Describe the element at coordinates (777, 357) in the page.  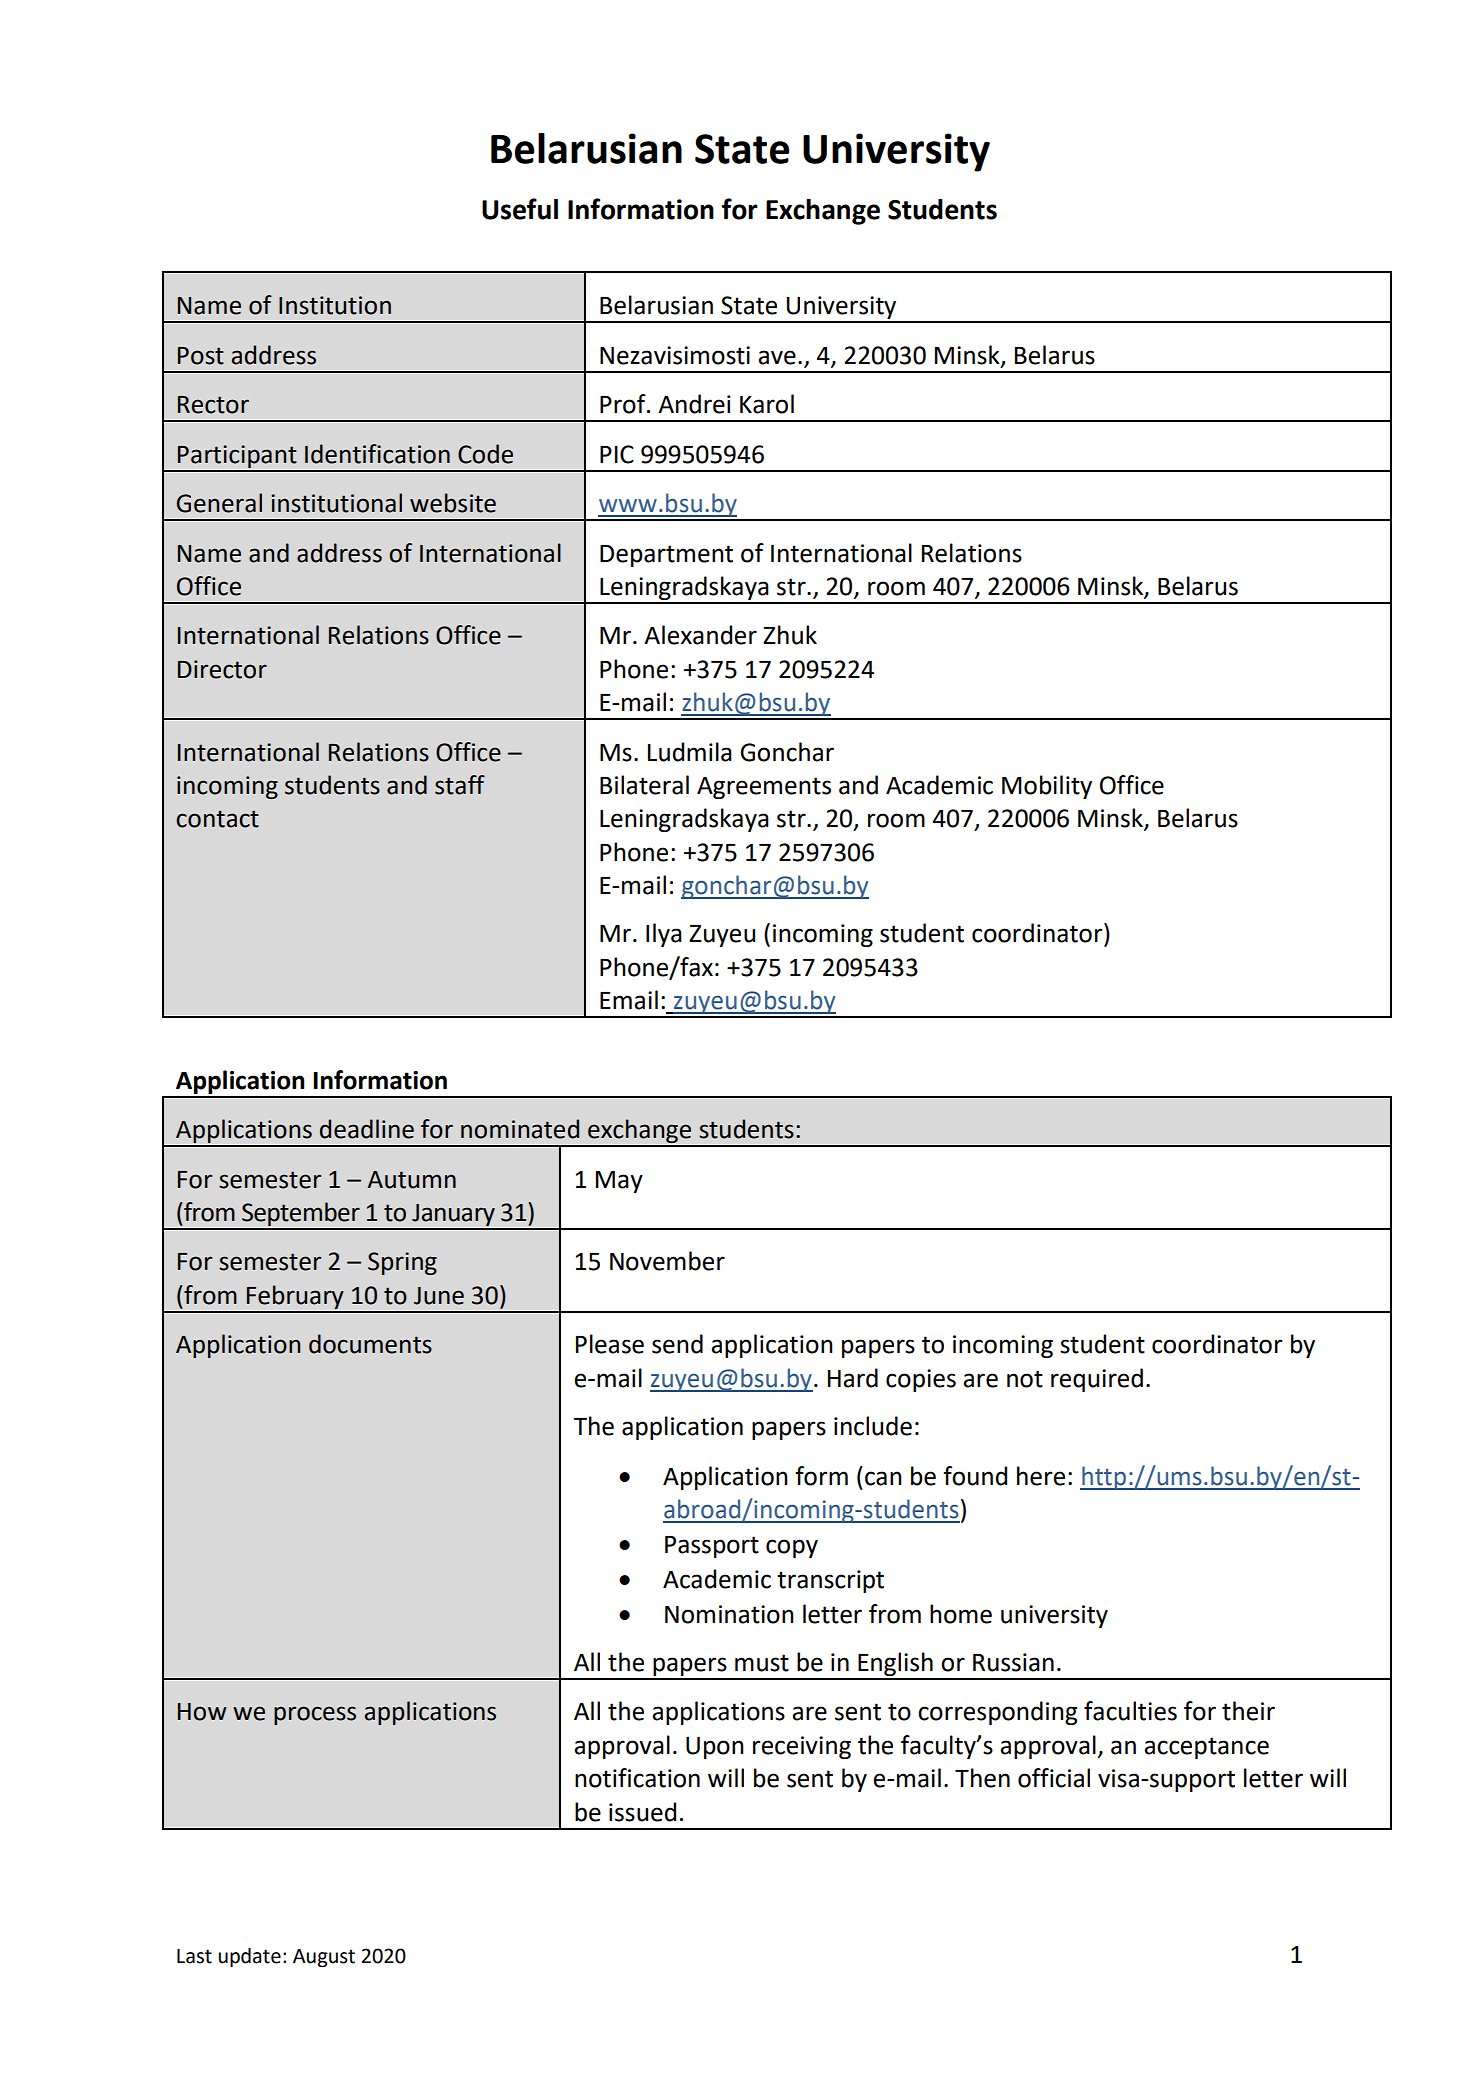
I see `ave` at that location.
